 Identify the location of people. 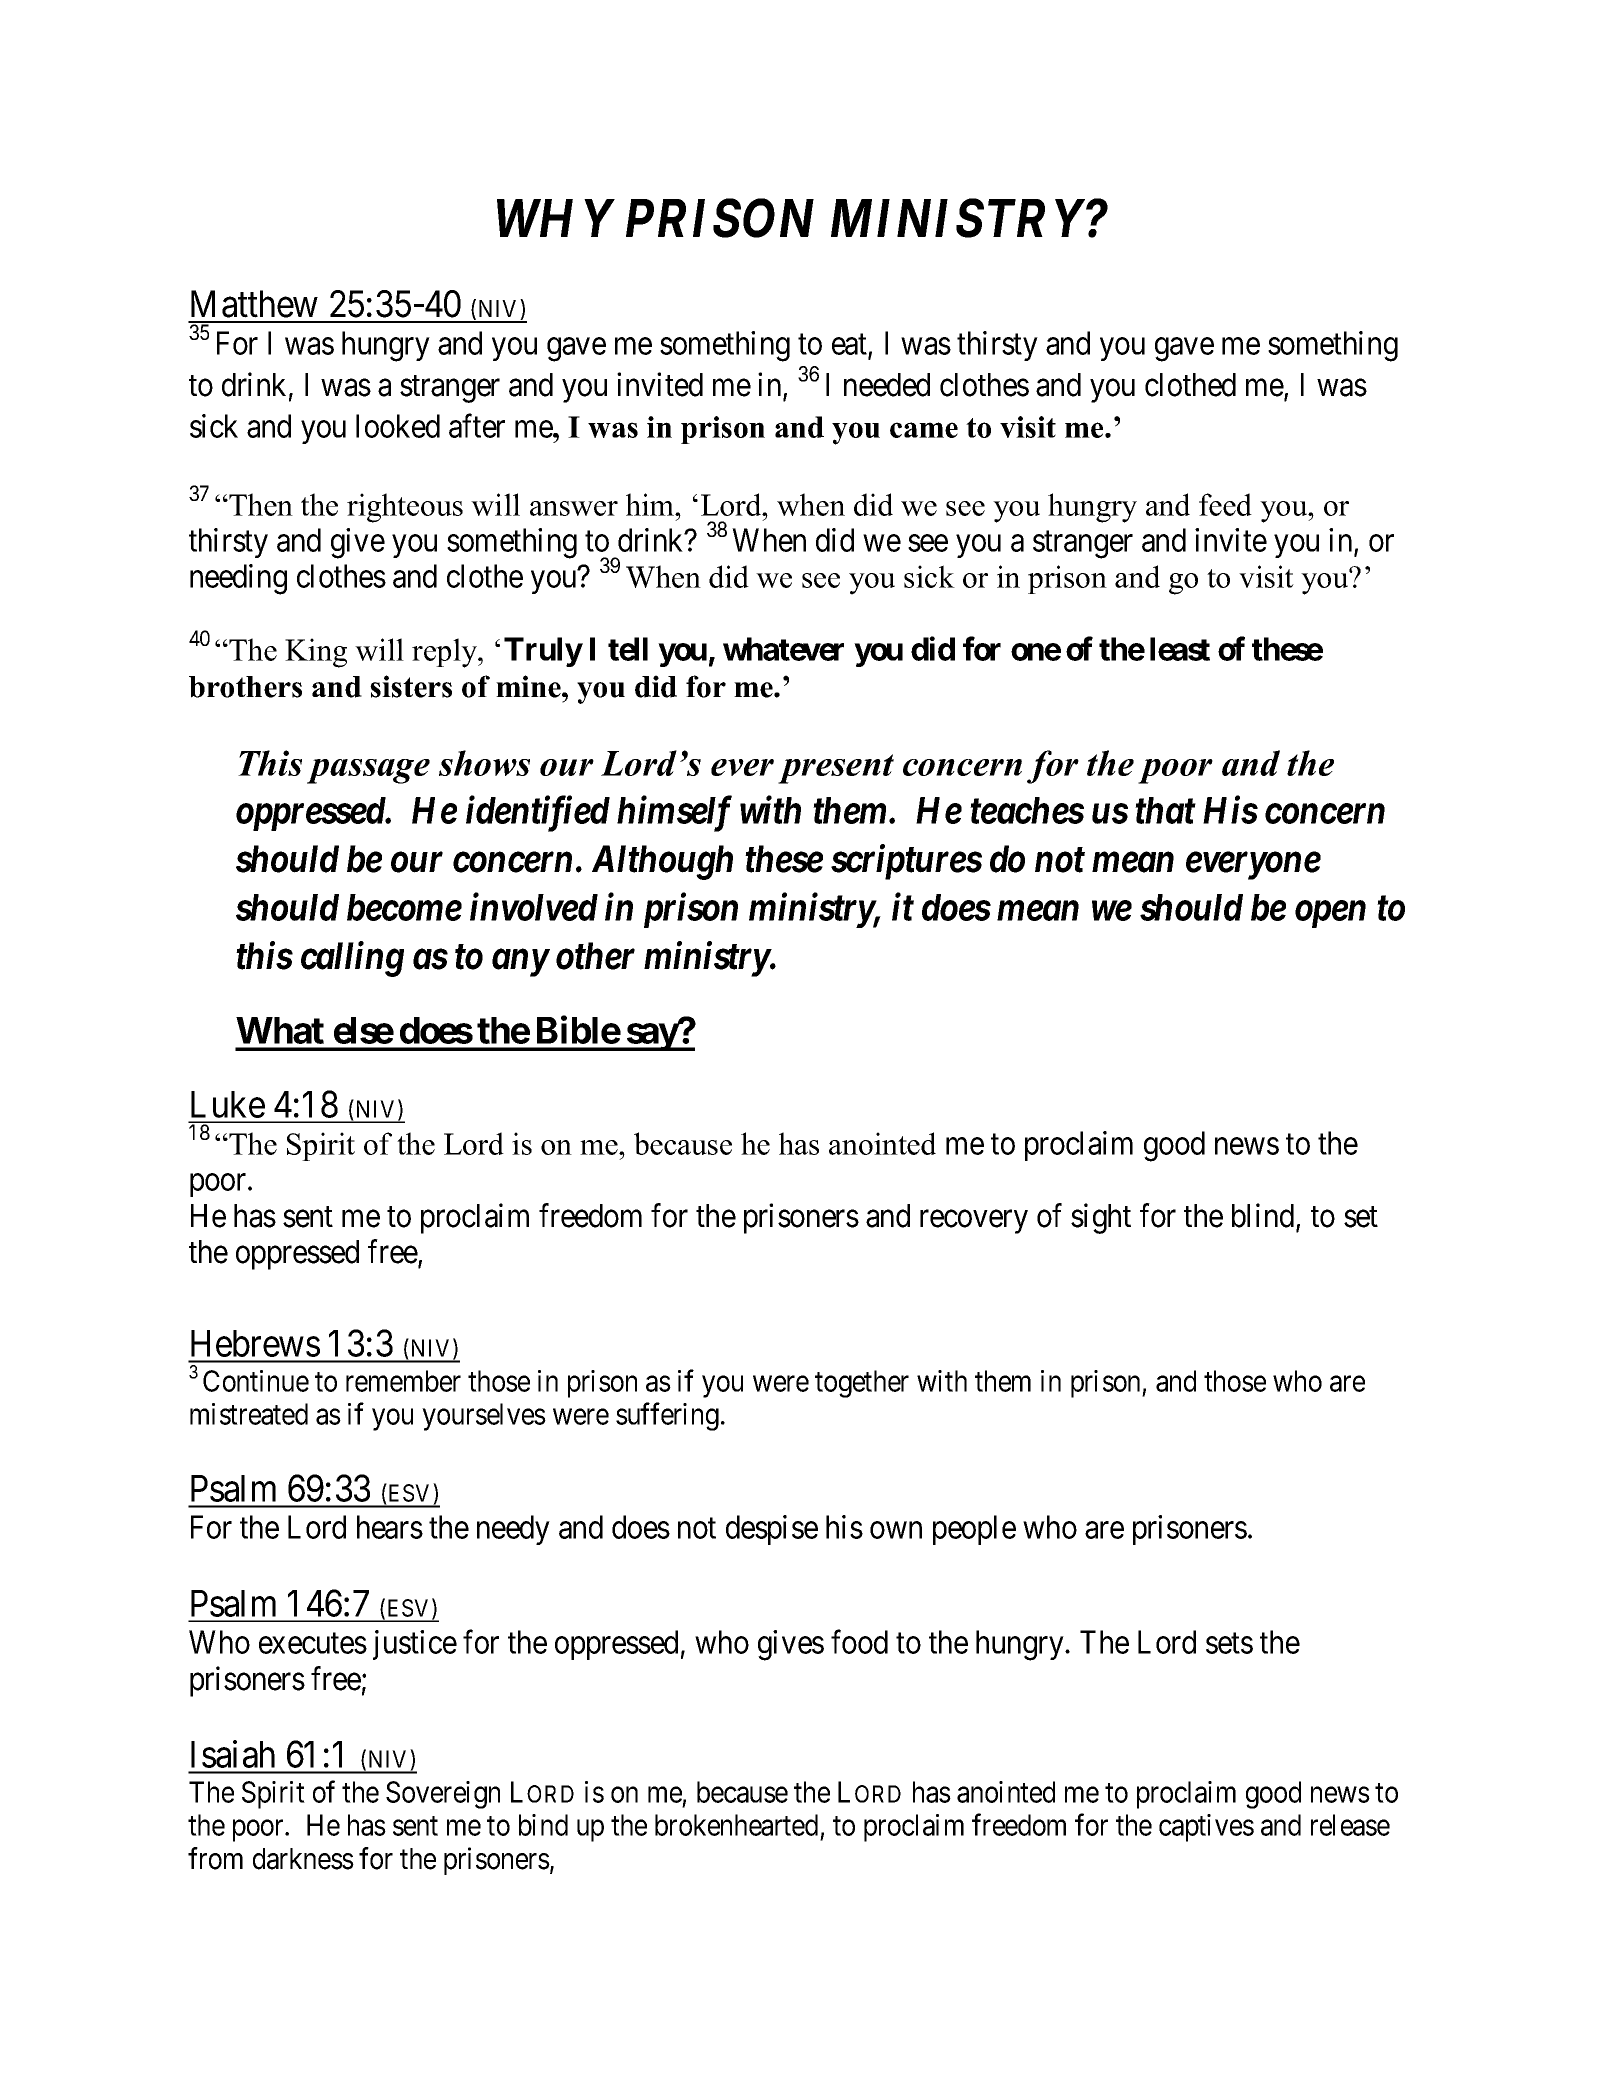
(974, 1530).
